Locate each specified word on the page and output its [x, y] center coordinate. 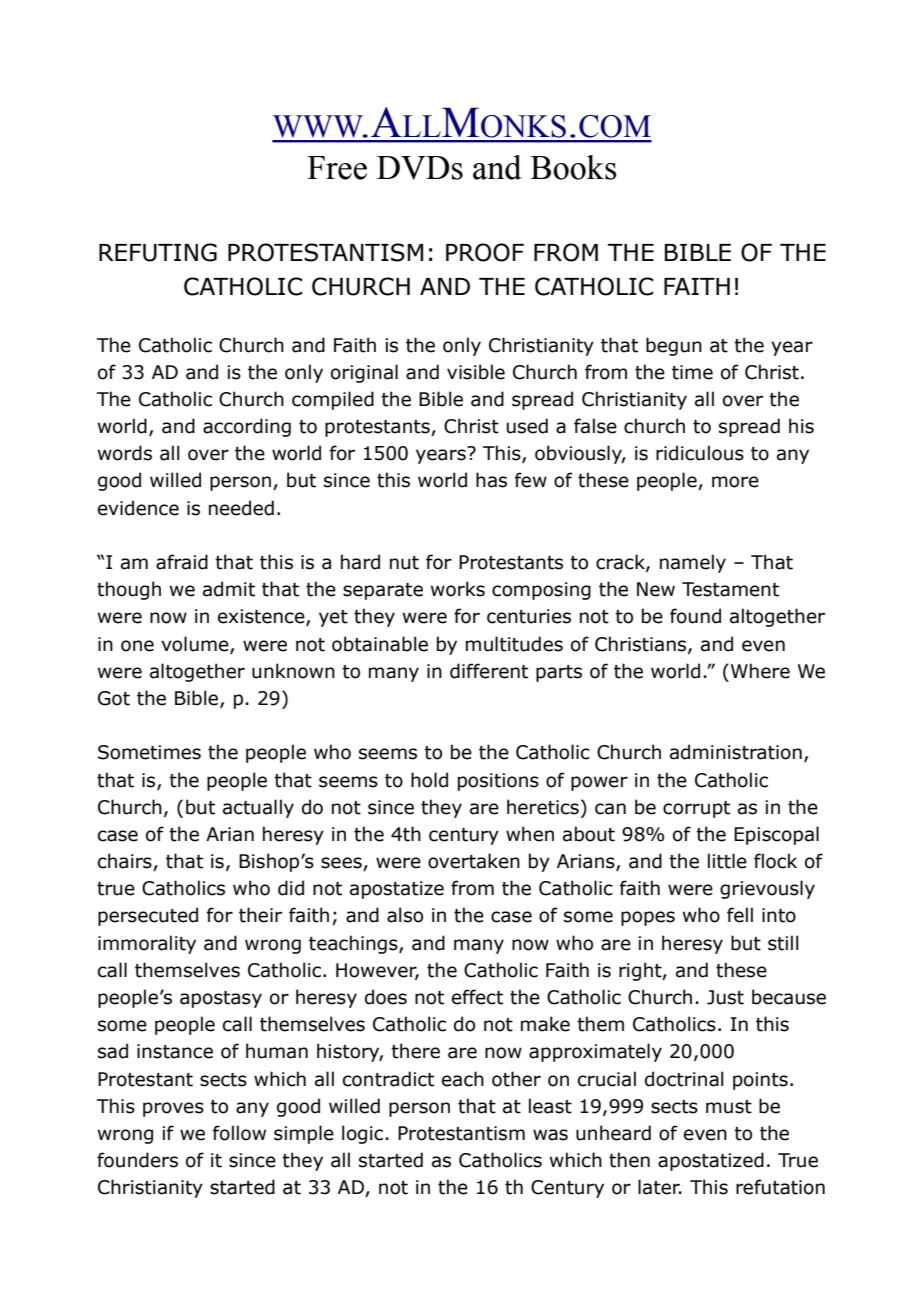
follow [239, 1133]
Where [759, 671]
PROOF [485, 252]
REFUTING [158, 252]
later [660, 1187]
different [489, 671]
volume [196, 644]
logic [362, 1134]
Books [573, 167]
